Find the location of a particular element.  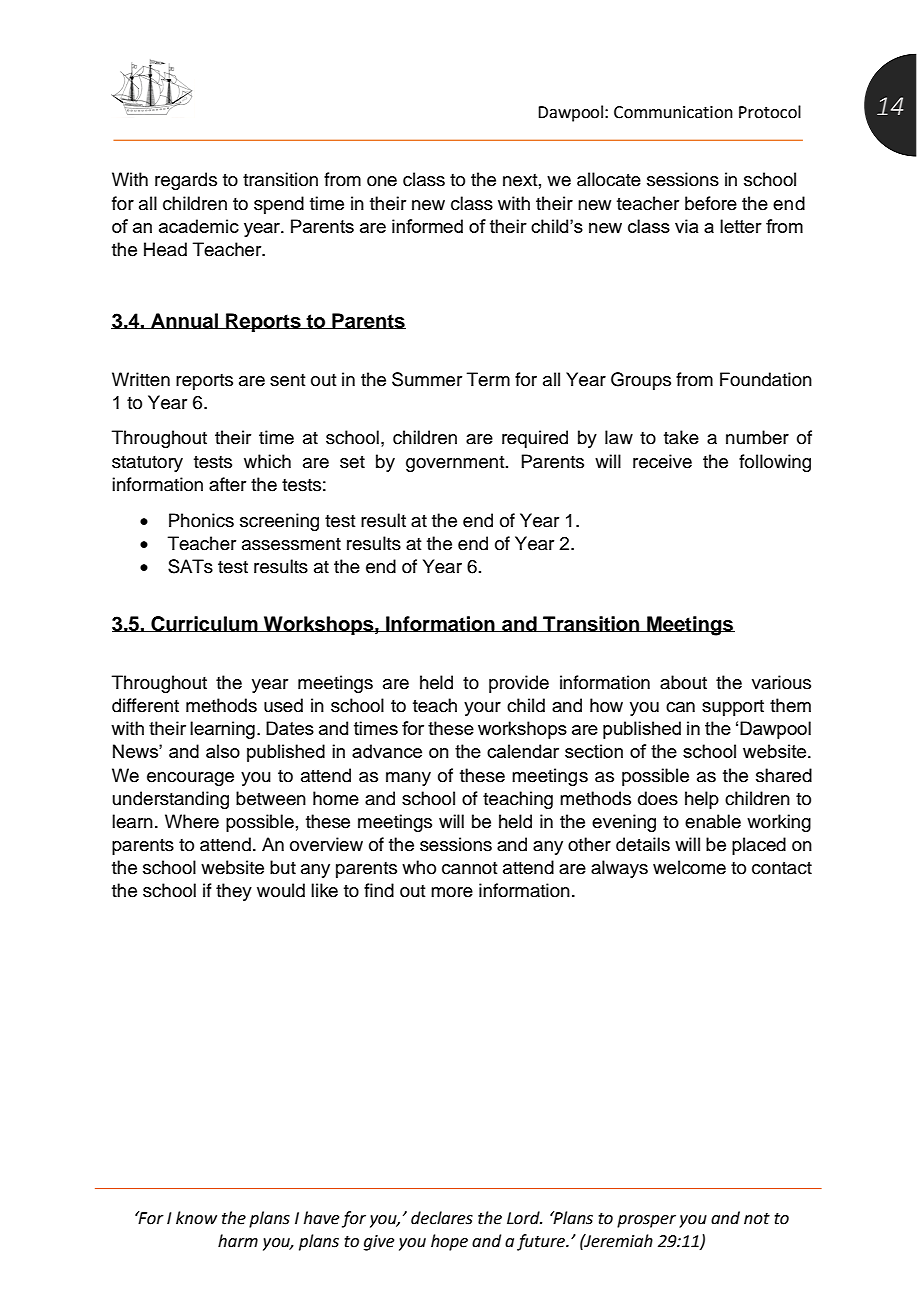

Communication is located at coordinates (673, 112).
